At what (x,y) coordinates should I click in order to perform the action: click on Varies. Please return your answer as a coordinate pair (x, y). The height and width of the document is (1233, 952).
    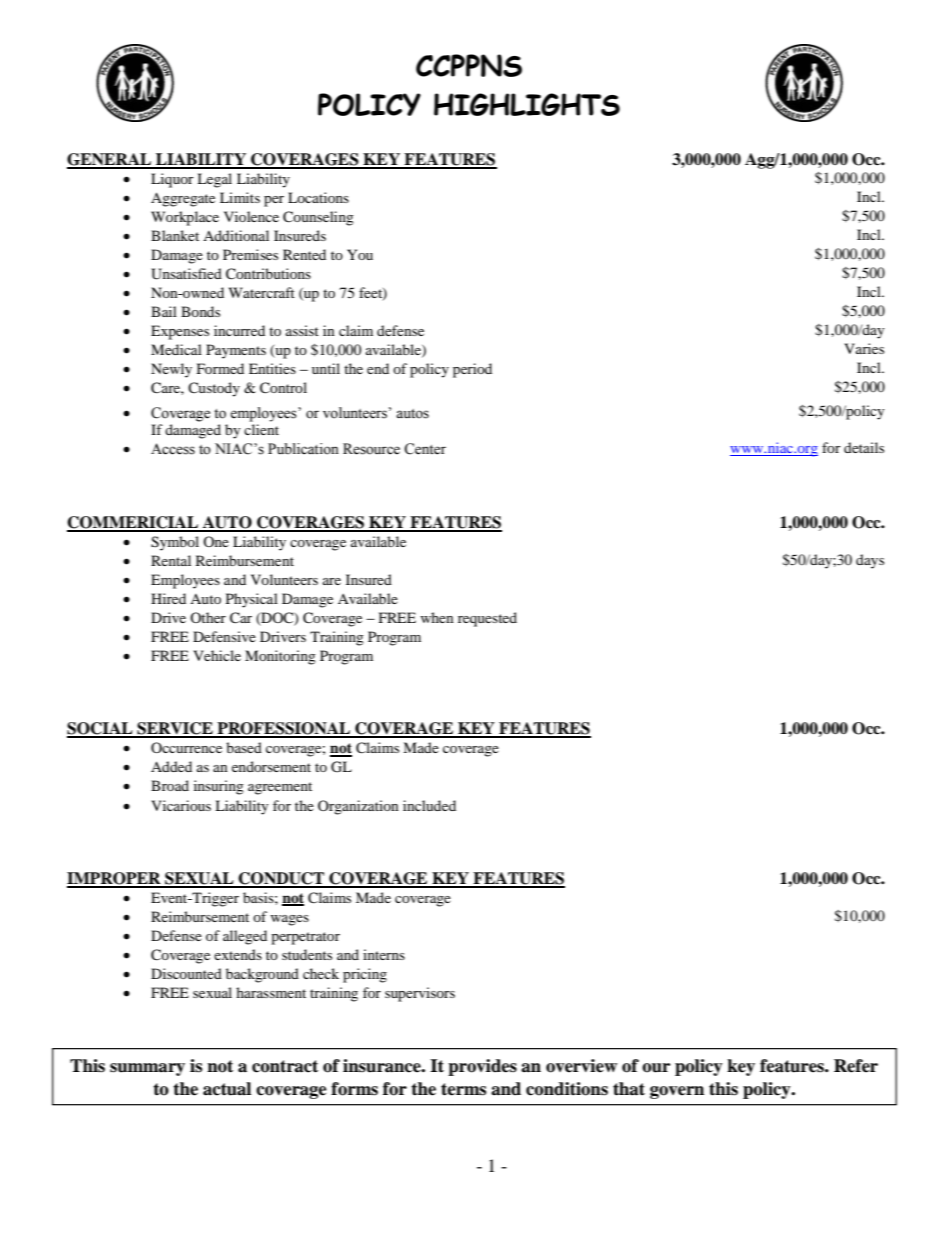
    Looking at the image, I should click on (864, 348).
